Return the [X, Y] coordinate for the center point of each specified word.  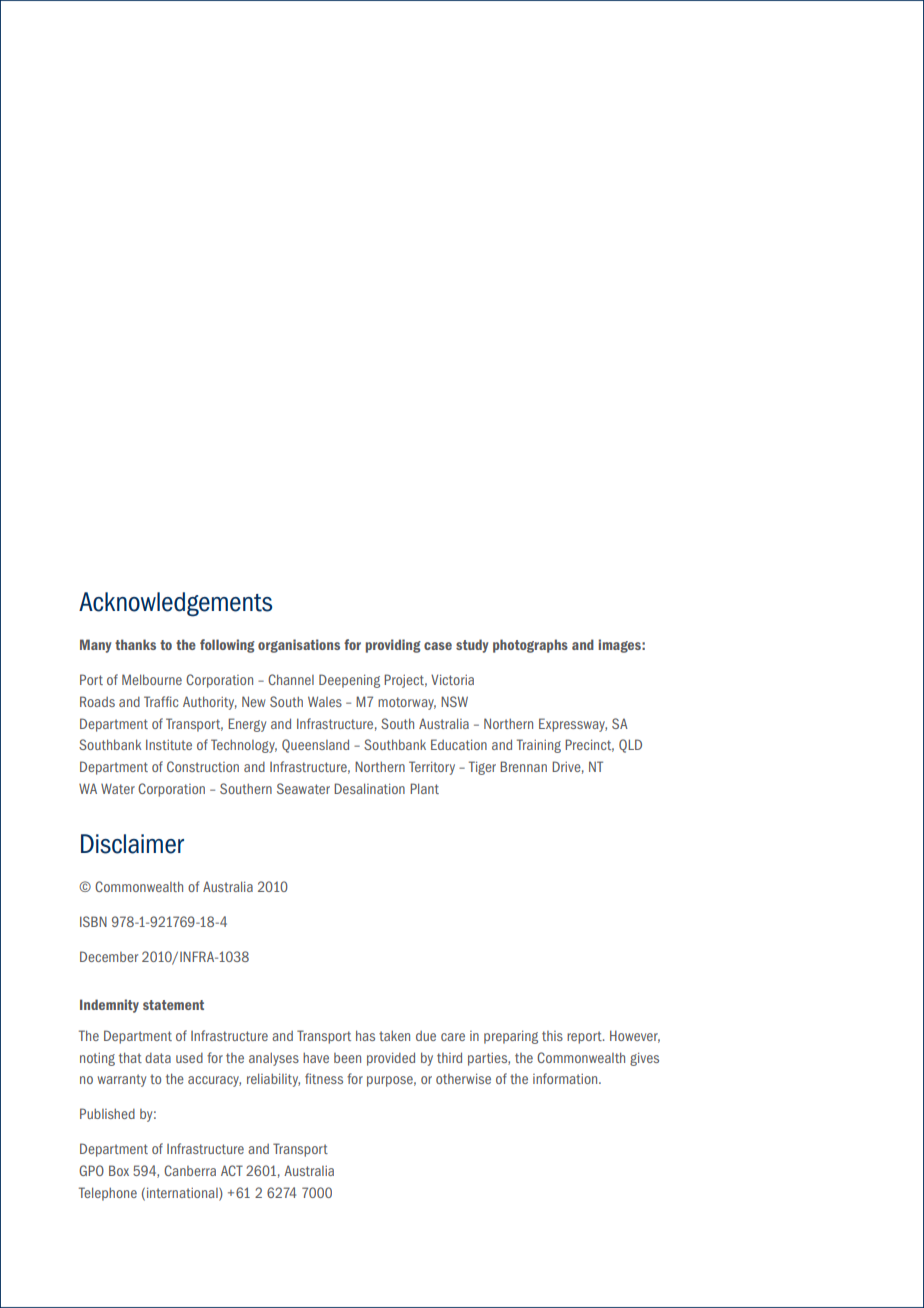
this [552, 1036]
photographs [530, 646]
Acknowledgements [175, 604]
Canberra [190, 1170]
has [365, 1035]
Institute [169, 744]
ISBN [93, 921]
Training [539, 746]
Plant [424, 788]
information [566, 1078]
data [158, 1058]
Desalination [369, 788]
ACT [232, 1170]
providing [393, 646]
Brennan [523, 766]
